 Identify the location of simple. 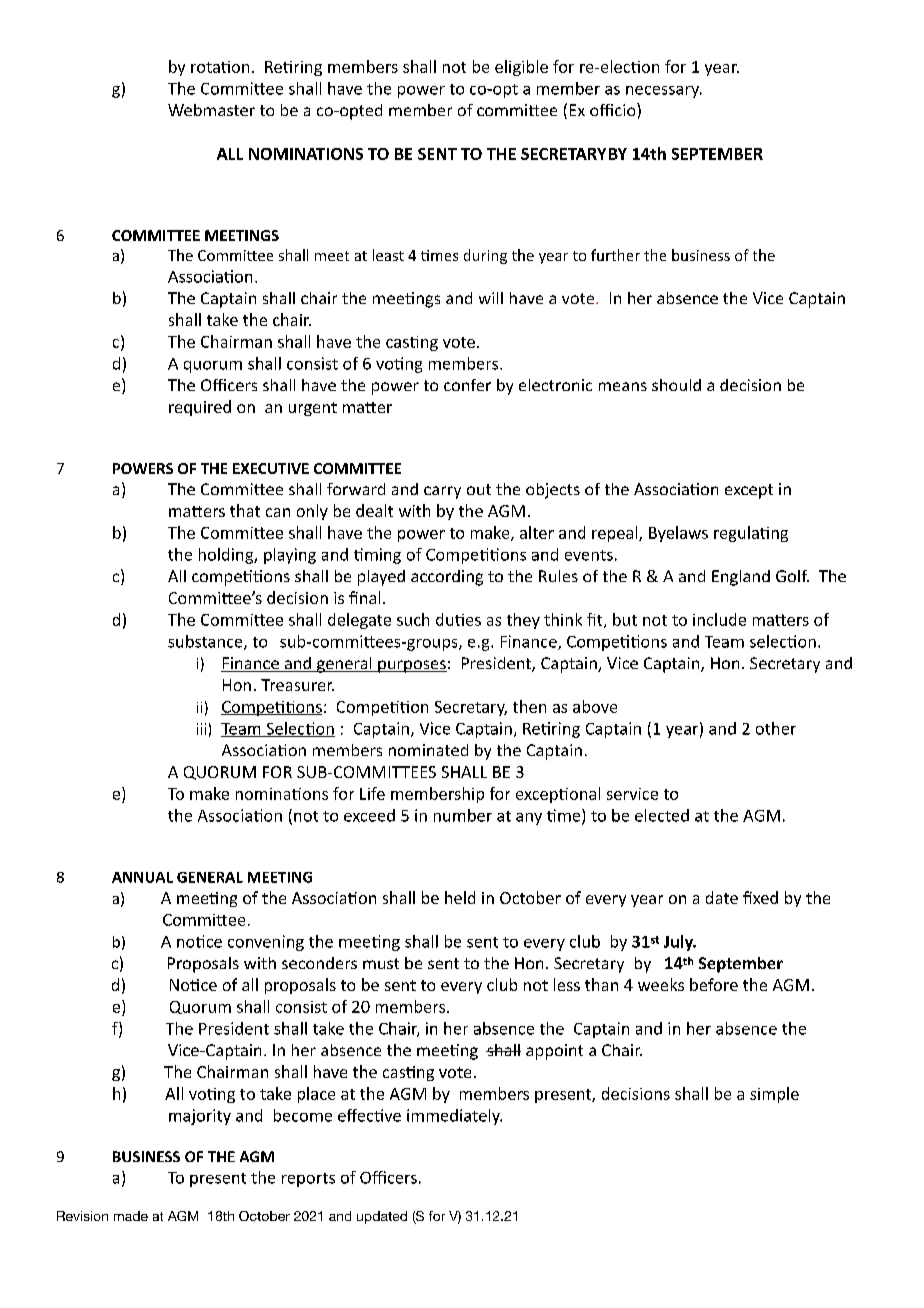
(774, 1095).
